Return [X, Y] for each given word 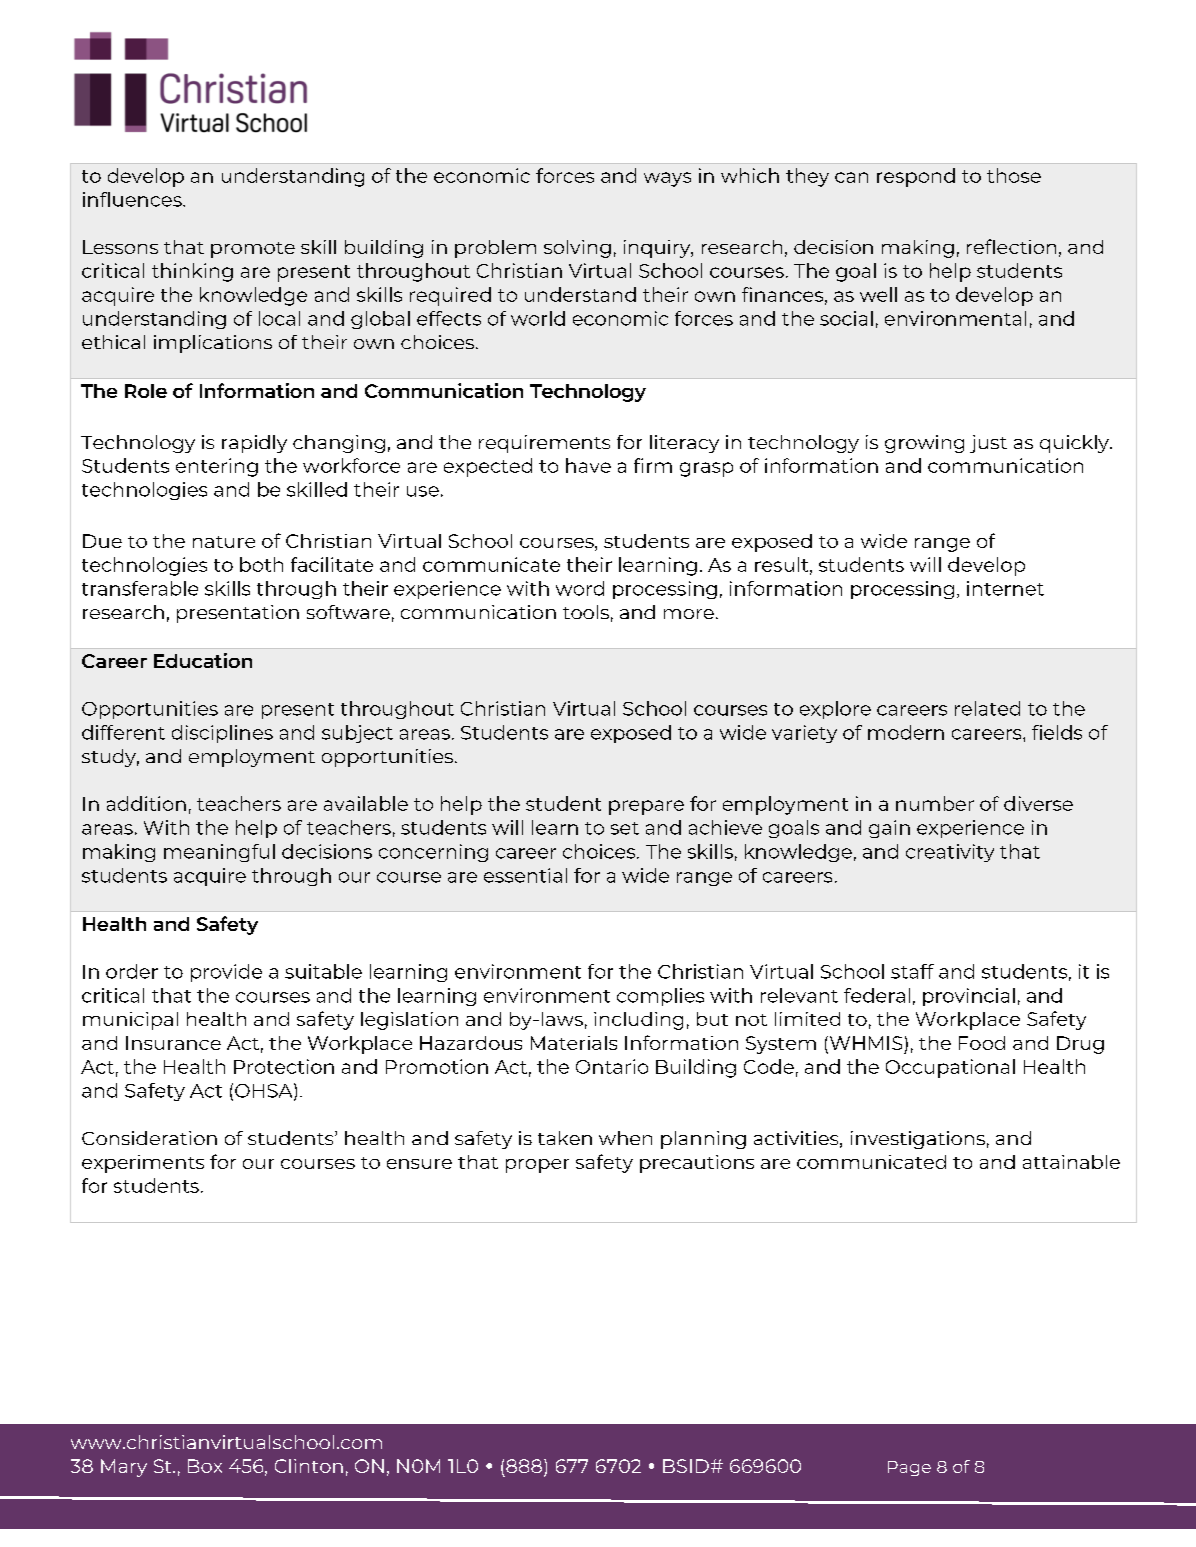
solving [577, 249]
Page [909, 1468]
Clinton [309, 1466]
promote [253, 250]
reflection [1011, 246]
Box [205, 1466]
